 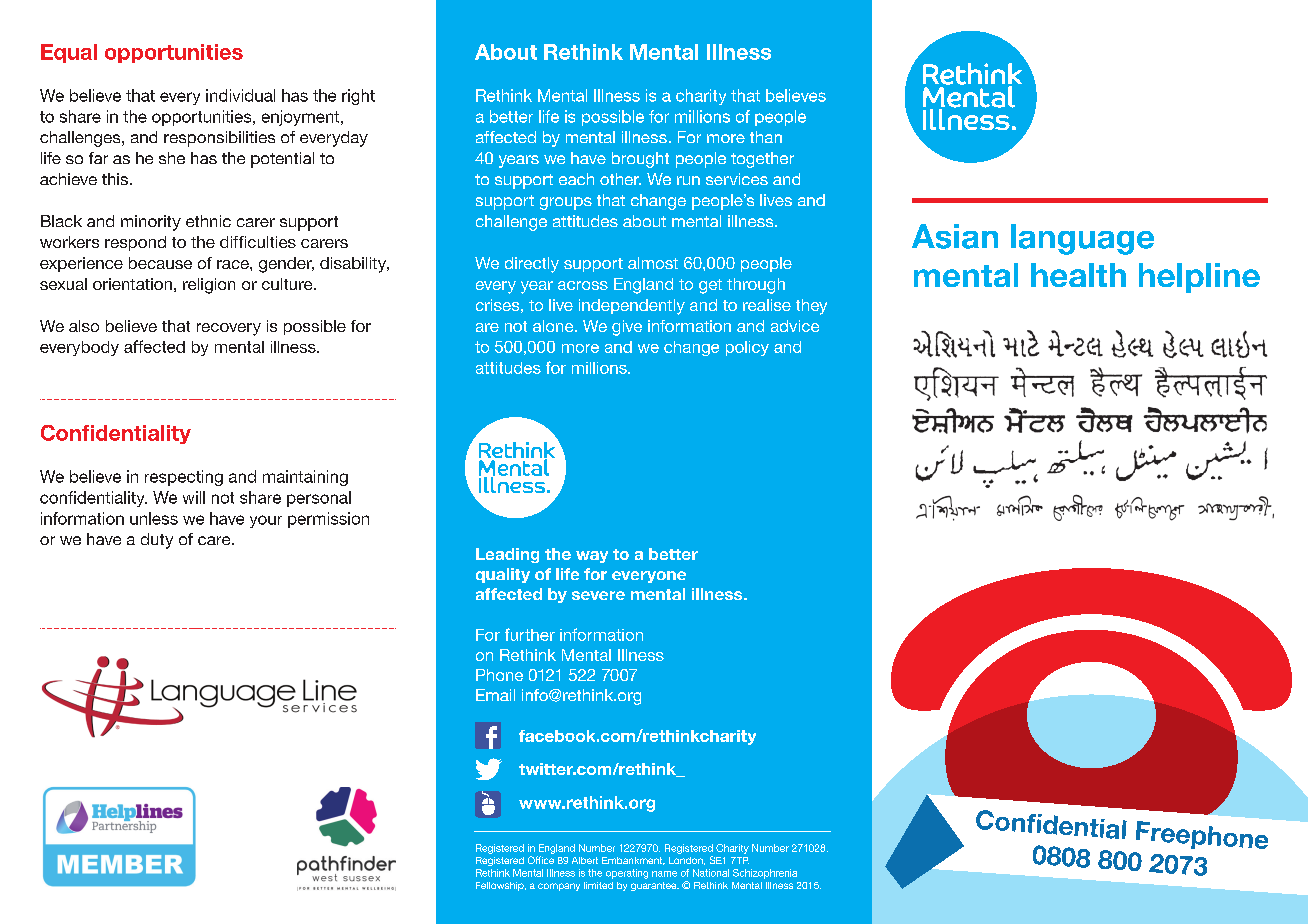 What do you see at coordinates (184, 478) in the image?
I see `respecting` at bounding box center [184, 478].
